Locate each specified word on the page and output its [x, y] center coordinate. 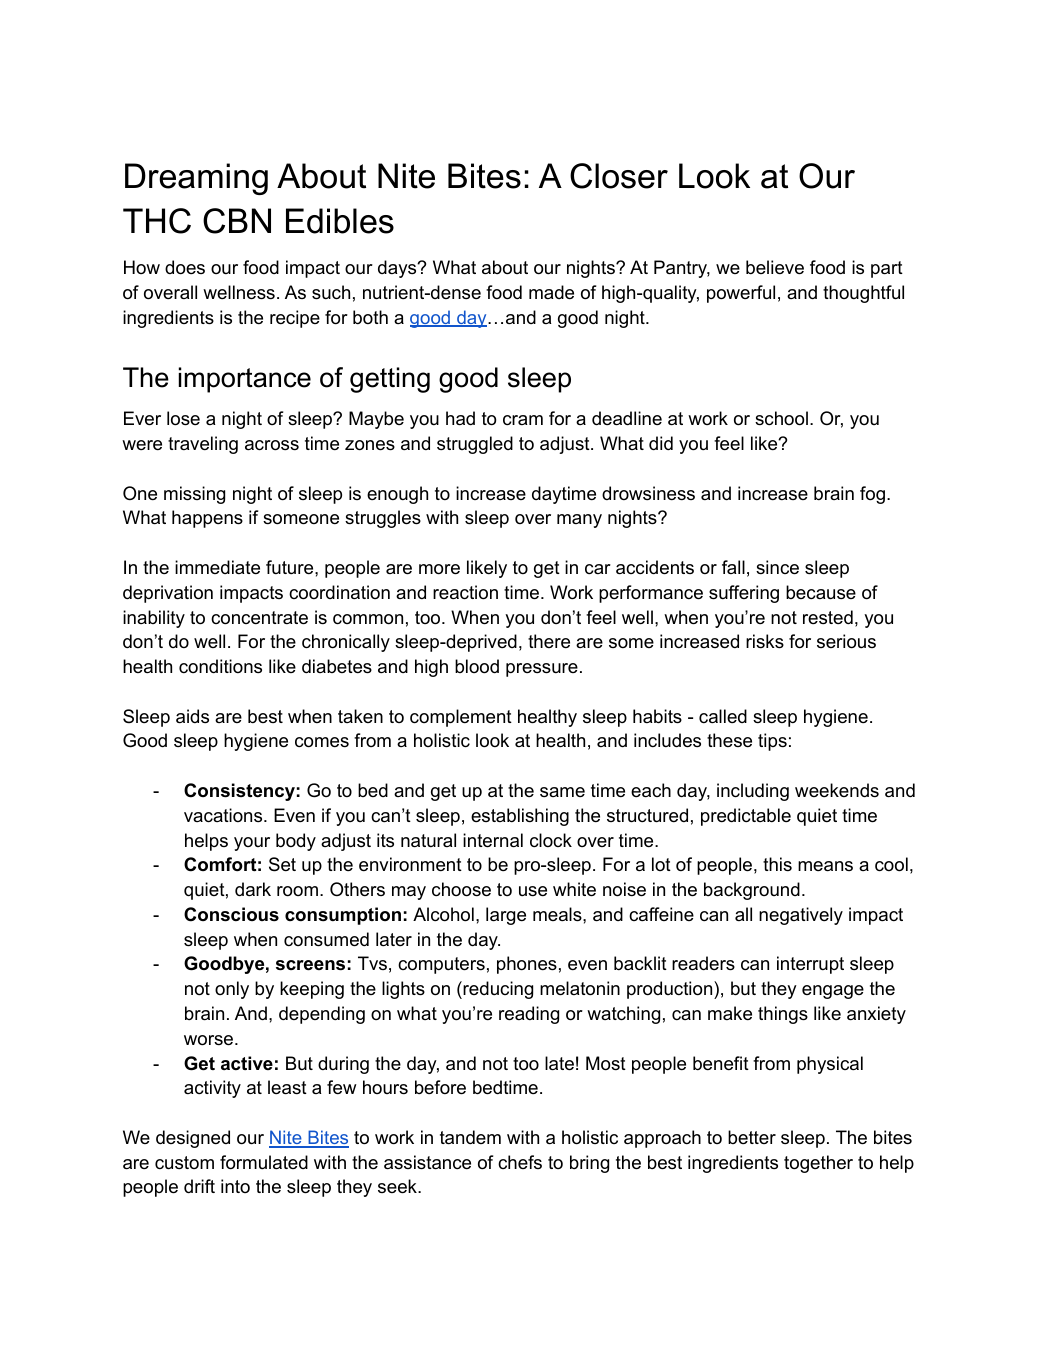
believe [775, 267]
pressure [542, 670]
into [235, 1186]
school [781, 418]
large [506, 916]
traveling [203, 445]
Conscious [231, 914]
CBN [237, 221]
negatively [801, 916]
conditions [220, 666]
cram [523, 420]
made [551, 292]
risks [765, 641]
